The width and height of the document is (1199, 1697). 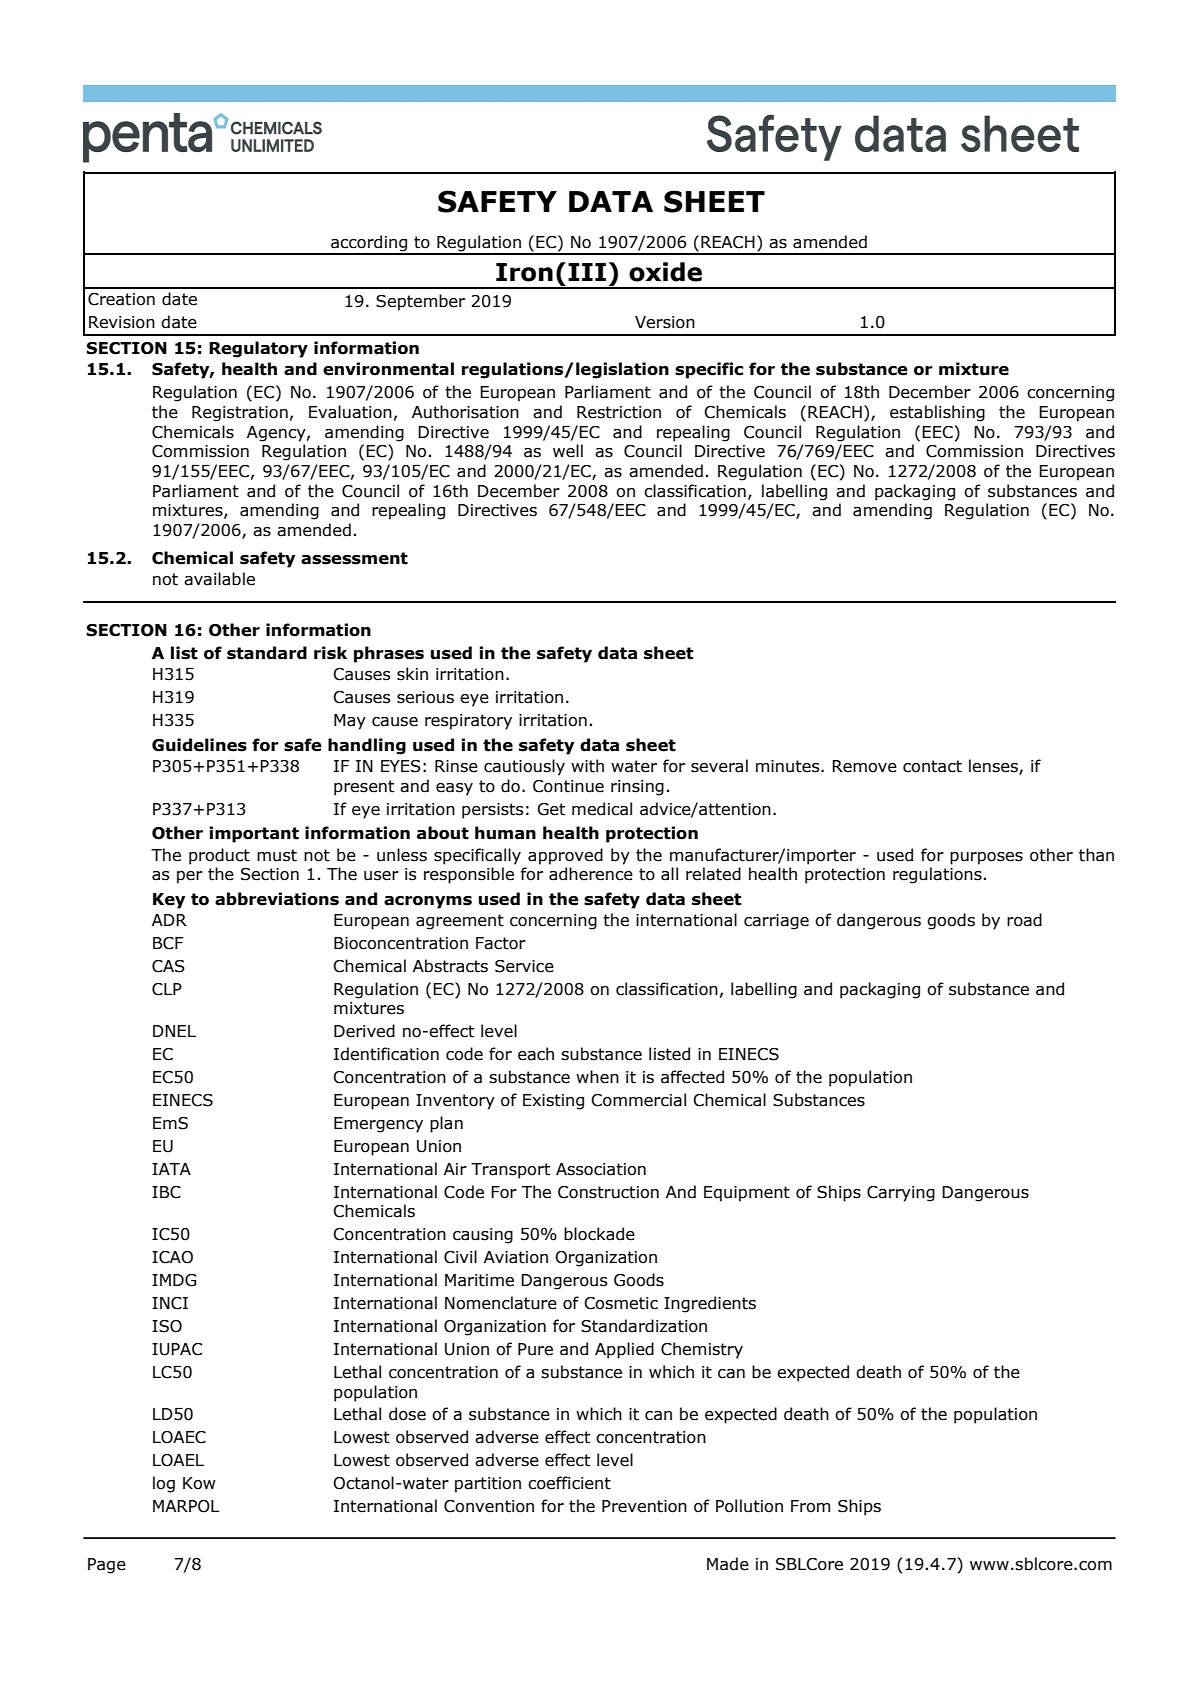 What do you see at coordinates (994, 767) in the document?
I see `lenses` at bounding box center [994, 767].
